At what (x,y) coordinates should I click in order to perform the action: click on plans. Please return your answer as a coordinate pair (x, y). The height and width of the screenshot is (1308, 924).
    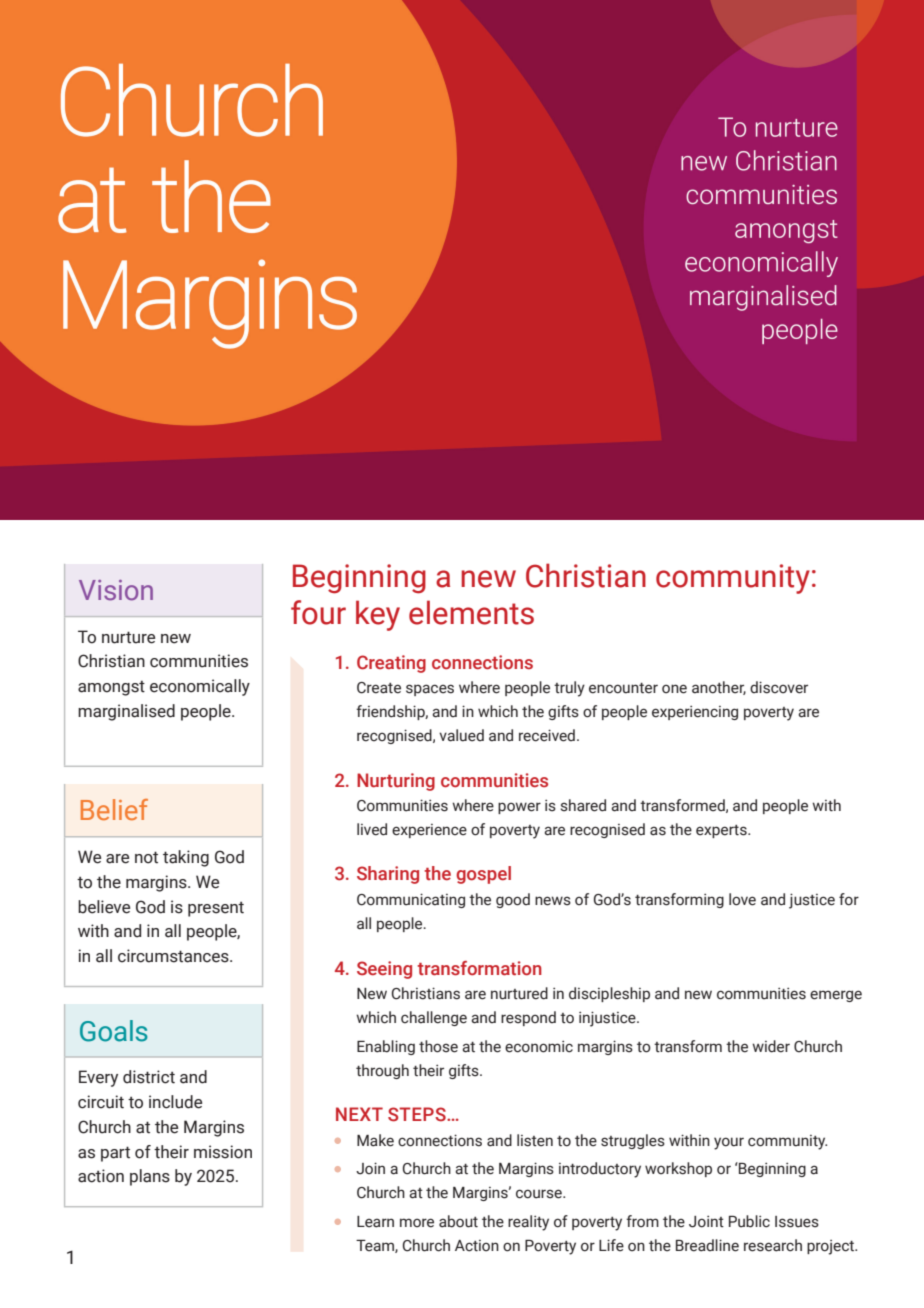
    Looking at the image, I should click on (150, 1177).
